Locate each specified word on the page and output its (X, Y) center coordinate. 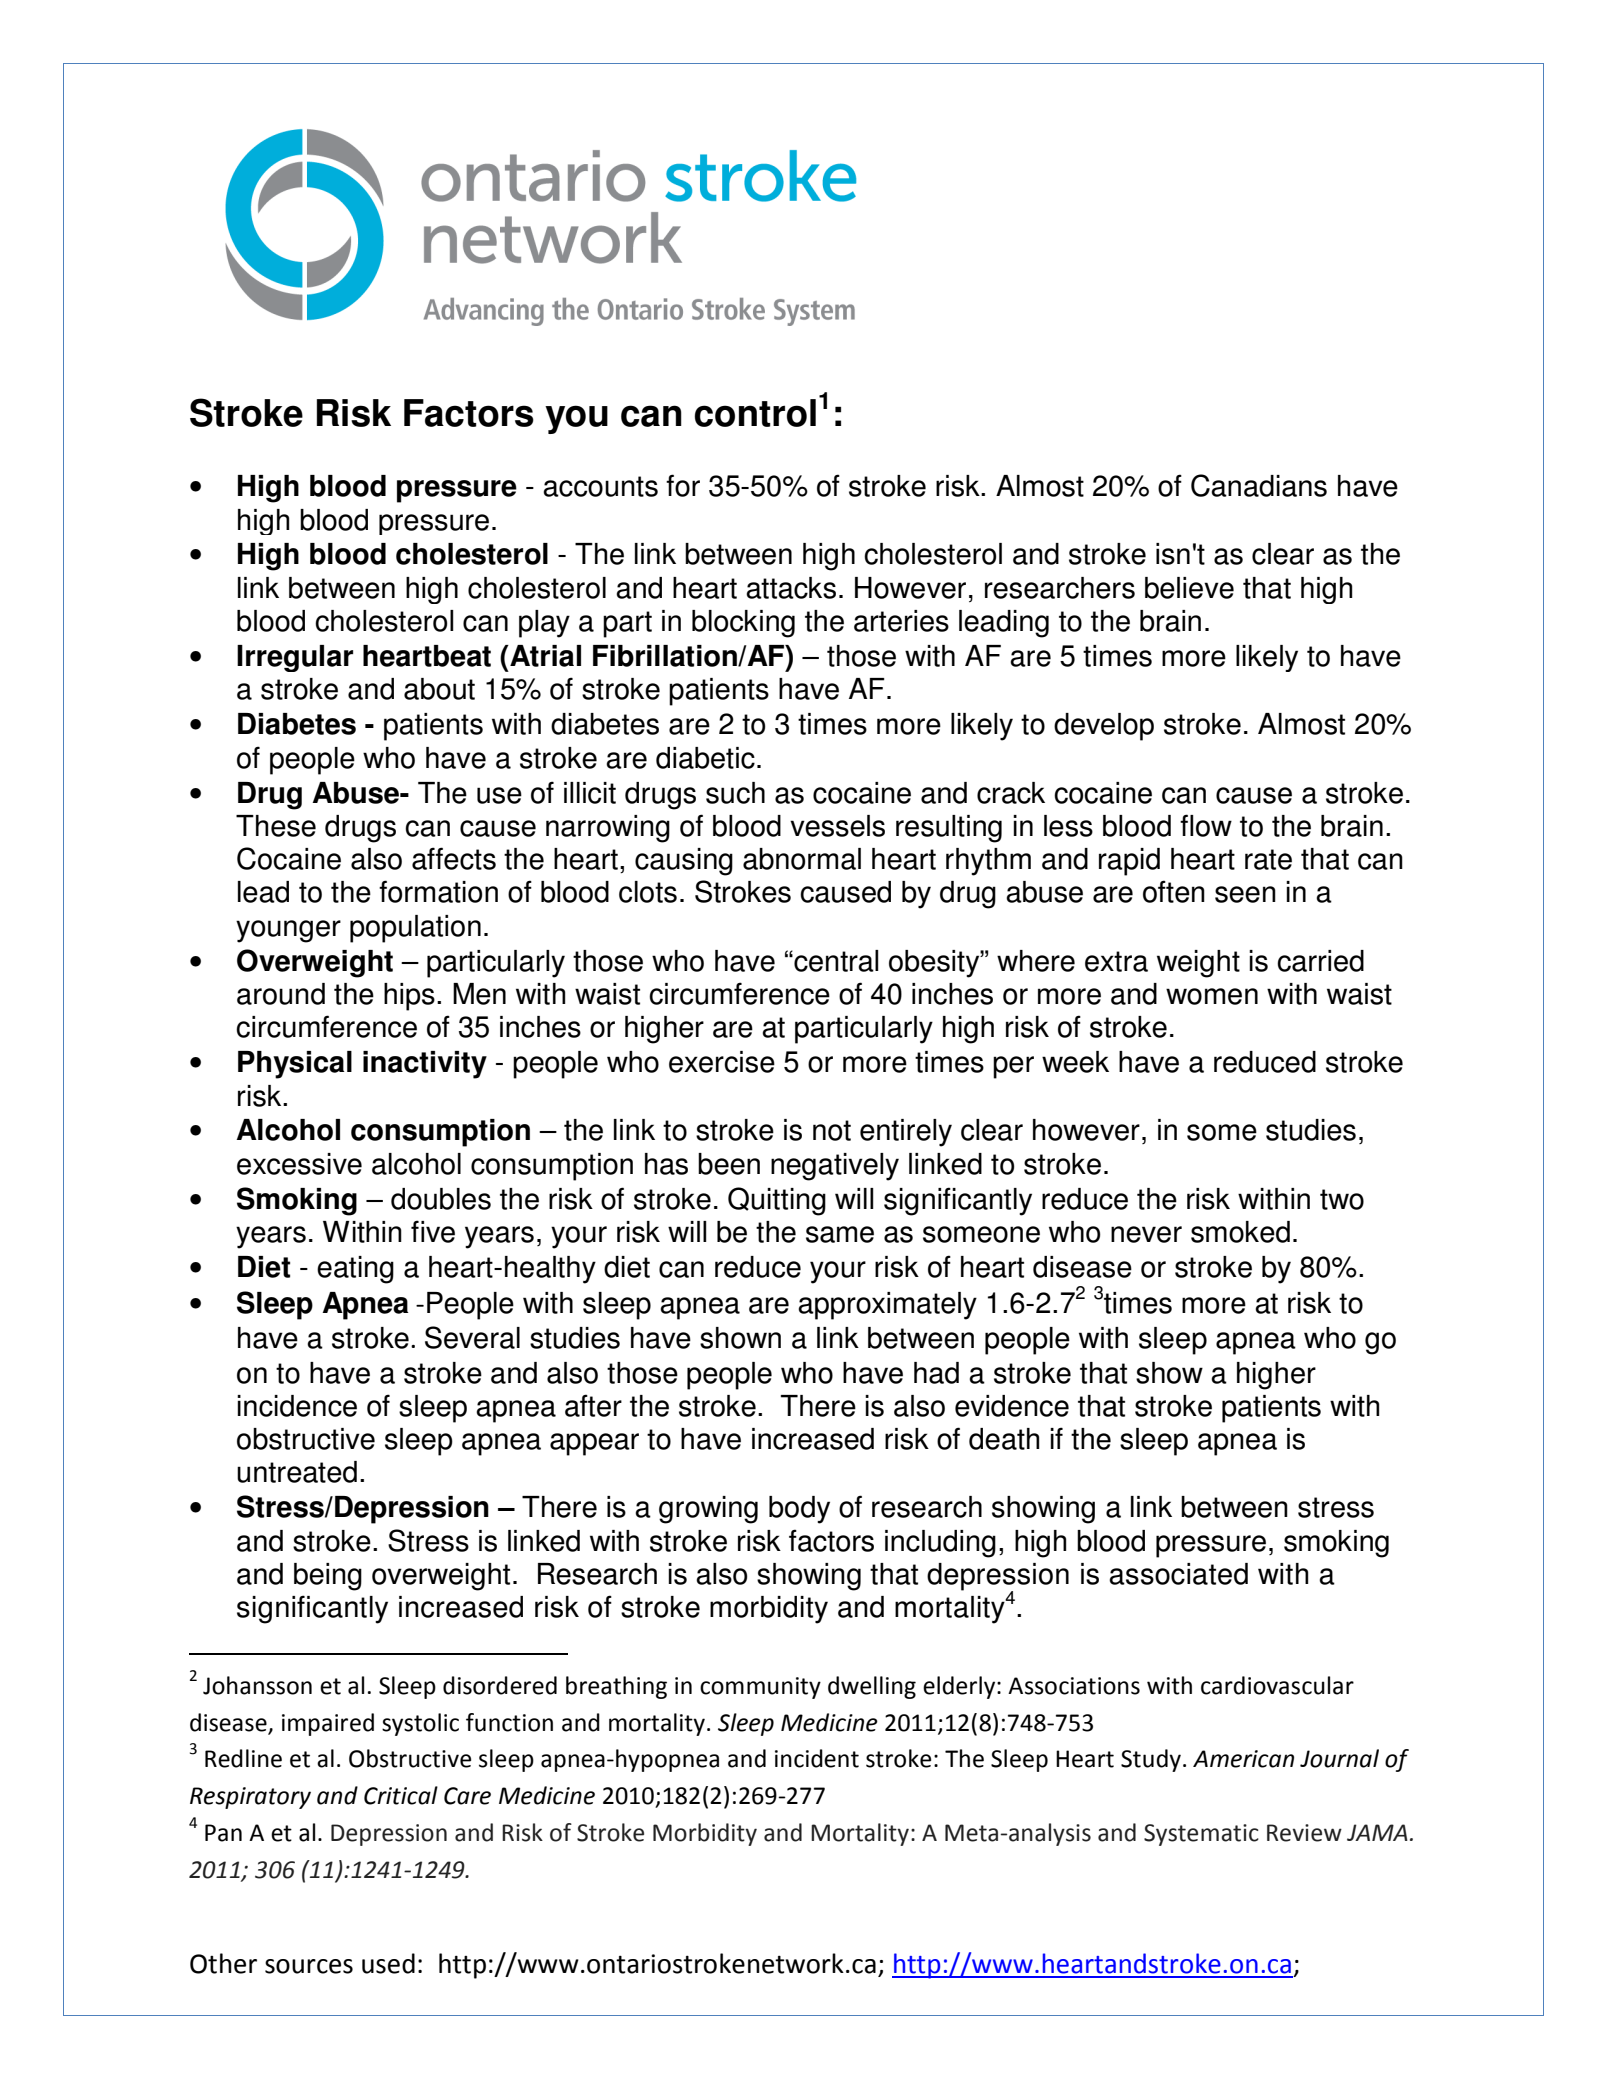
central (835, 961)
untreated (297, 1472)
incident (817, 1758)
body (799, 1510)
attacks (791, 588)
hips (409, 997)
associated (1178, 1574)
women (1212, 996)
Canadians (1259, 485)
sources (309, 1966)
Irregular (295, 658)
